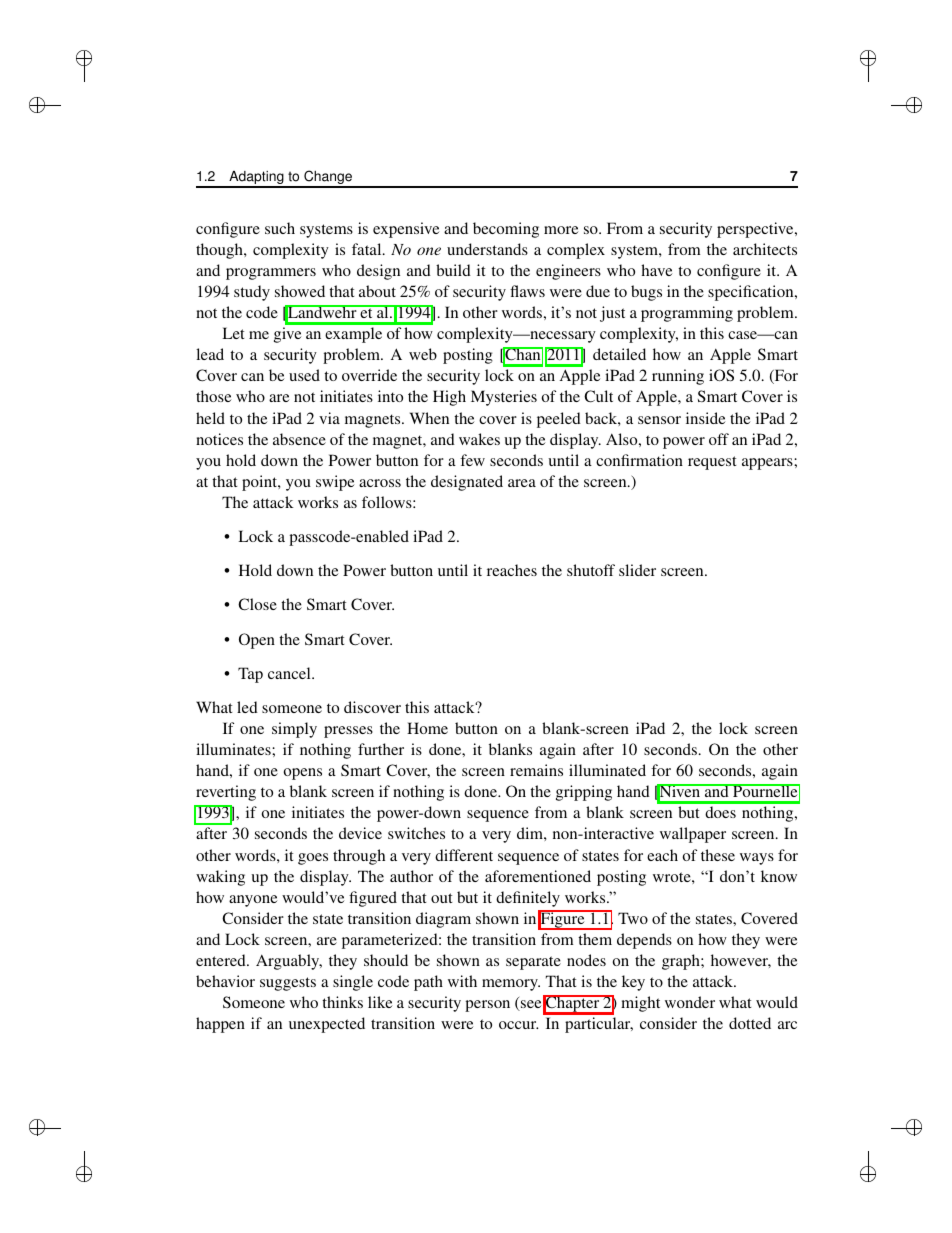 The height and width of the screenshot is (1233, 952). What do you see at coordinates (536, 770) in the screenshot?
I see `remains` at bounding box center [536, 770].
